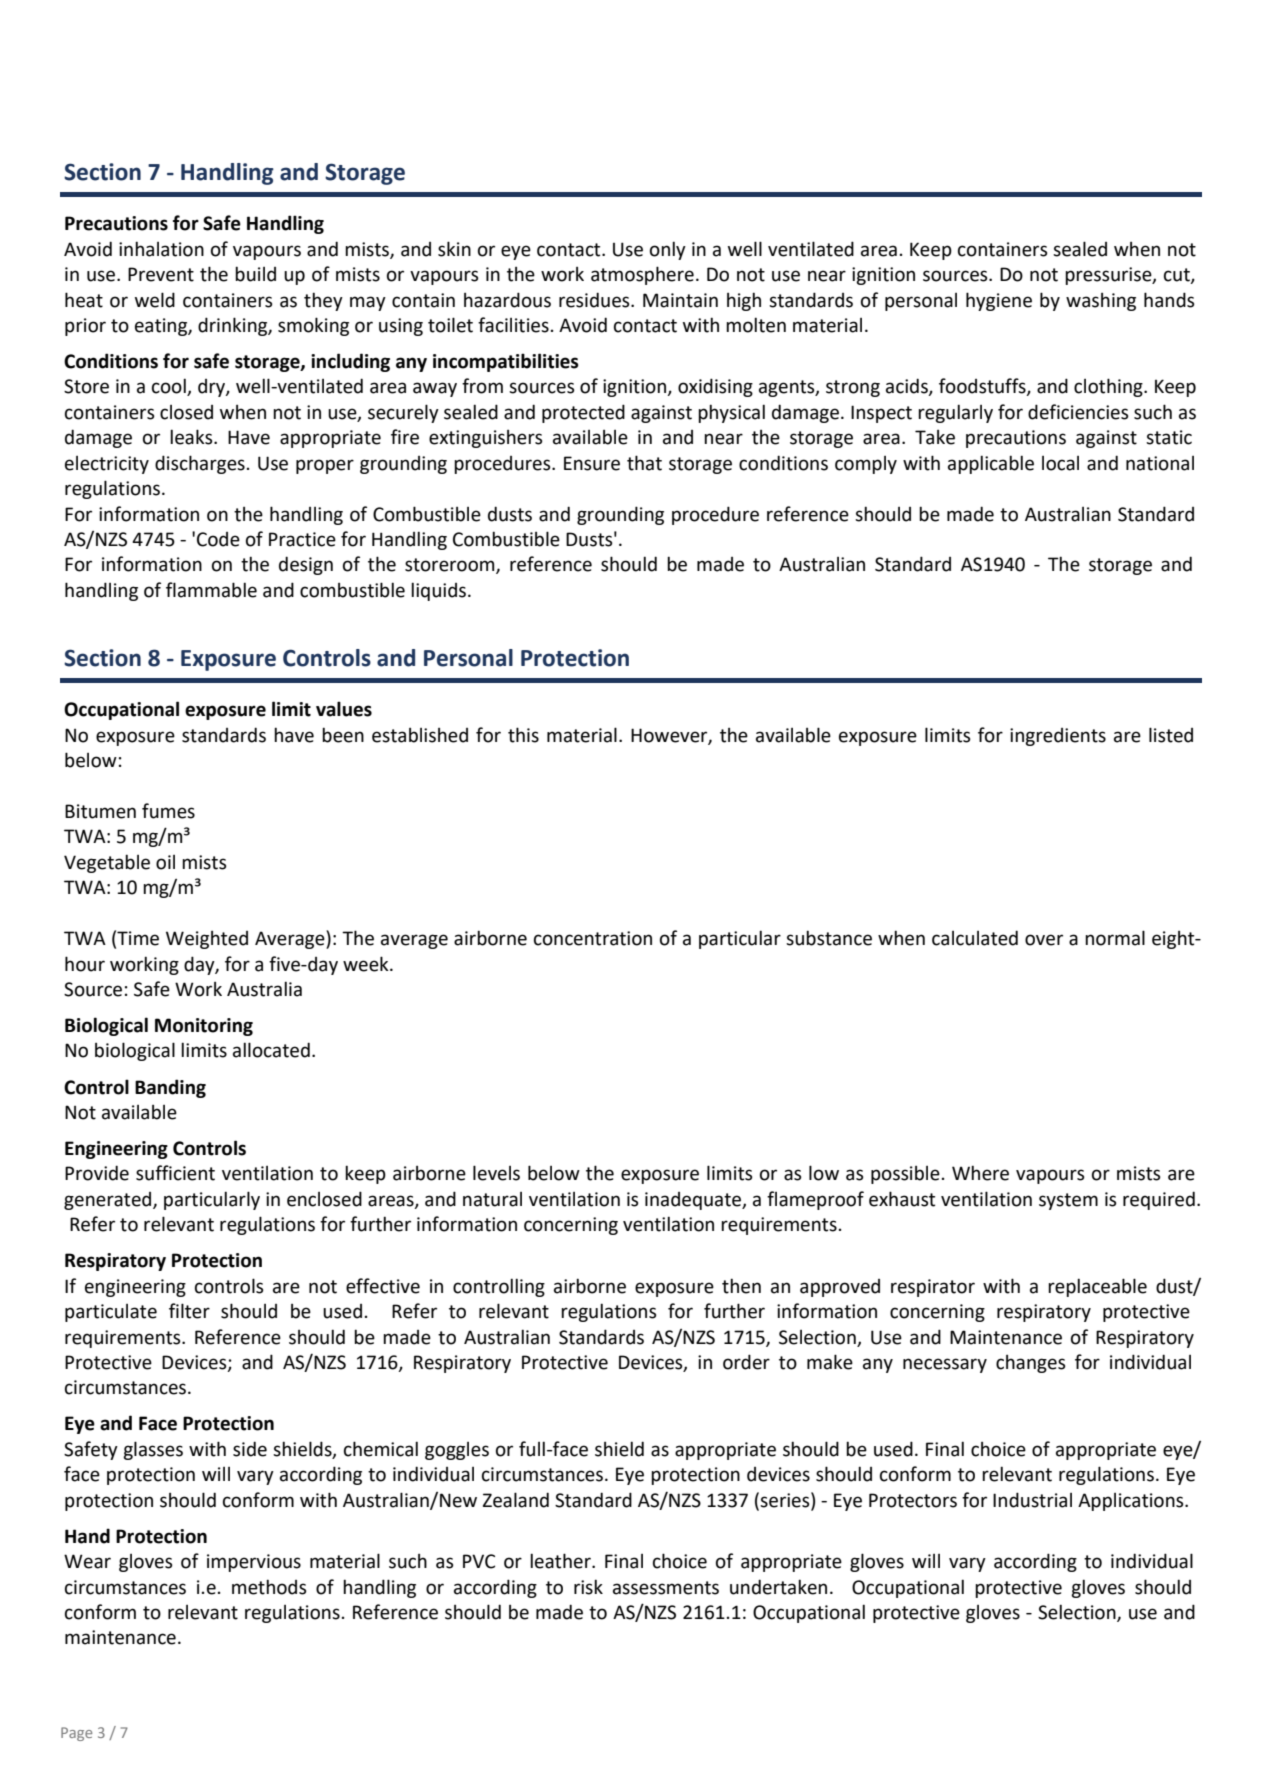 This document has width=1261, height=1784. What do you see at coordinates (76, 1734) in the document?
I see `Page` at bounding box center [76, 1734].
